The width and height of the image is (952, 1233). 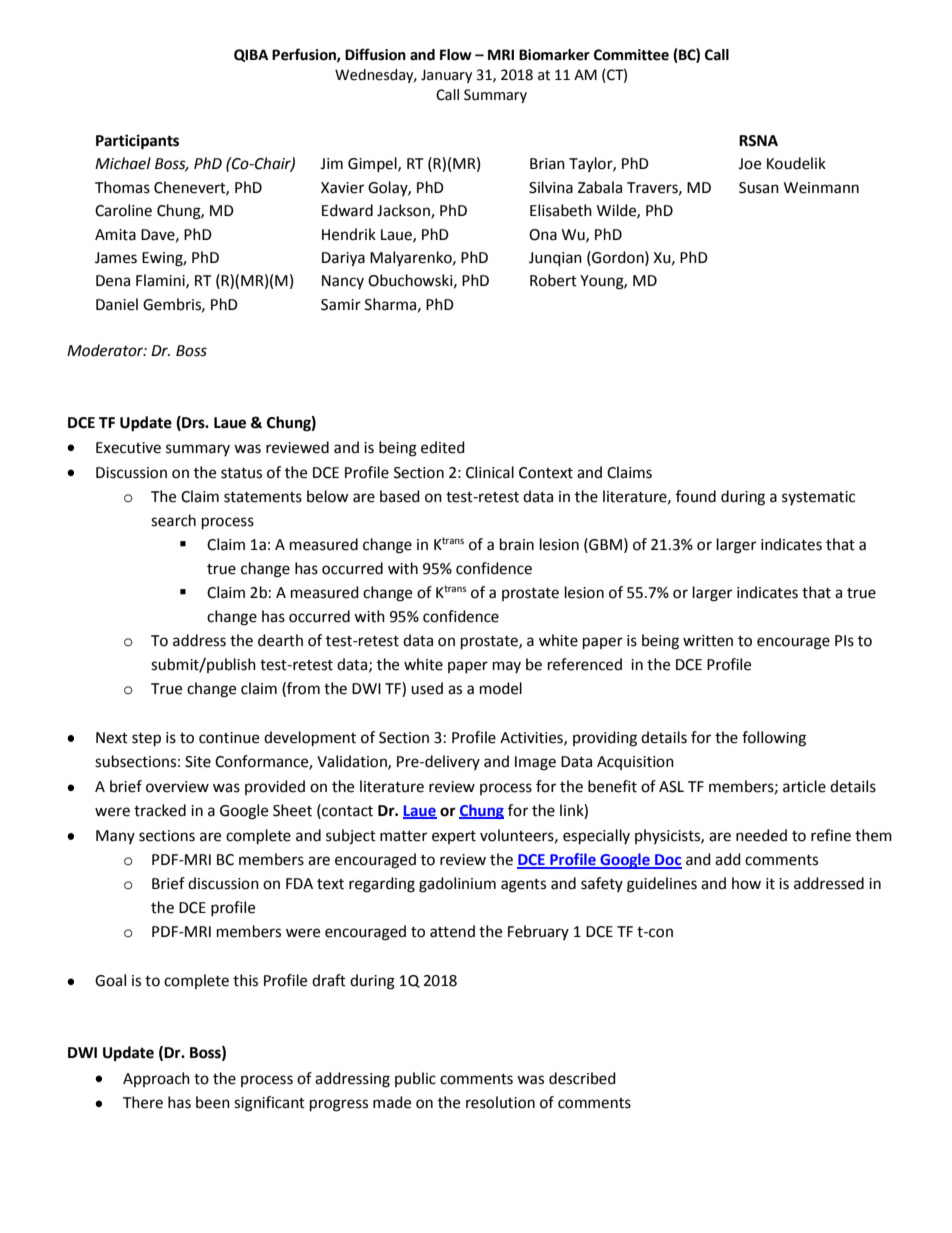 What do you see at coordinates (500, 1102) in the image?
I see `resolution` at bounding box center [500, 1102].
